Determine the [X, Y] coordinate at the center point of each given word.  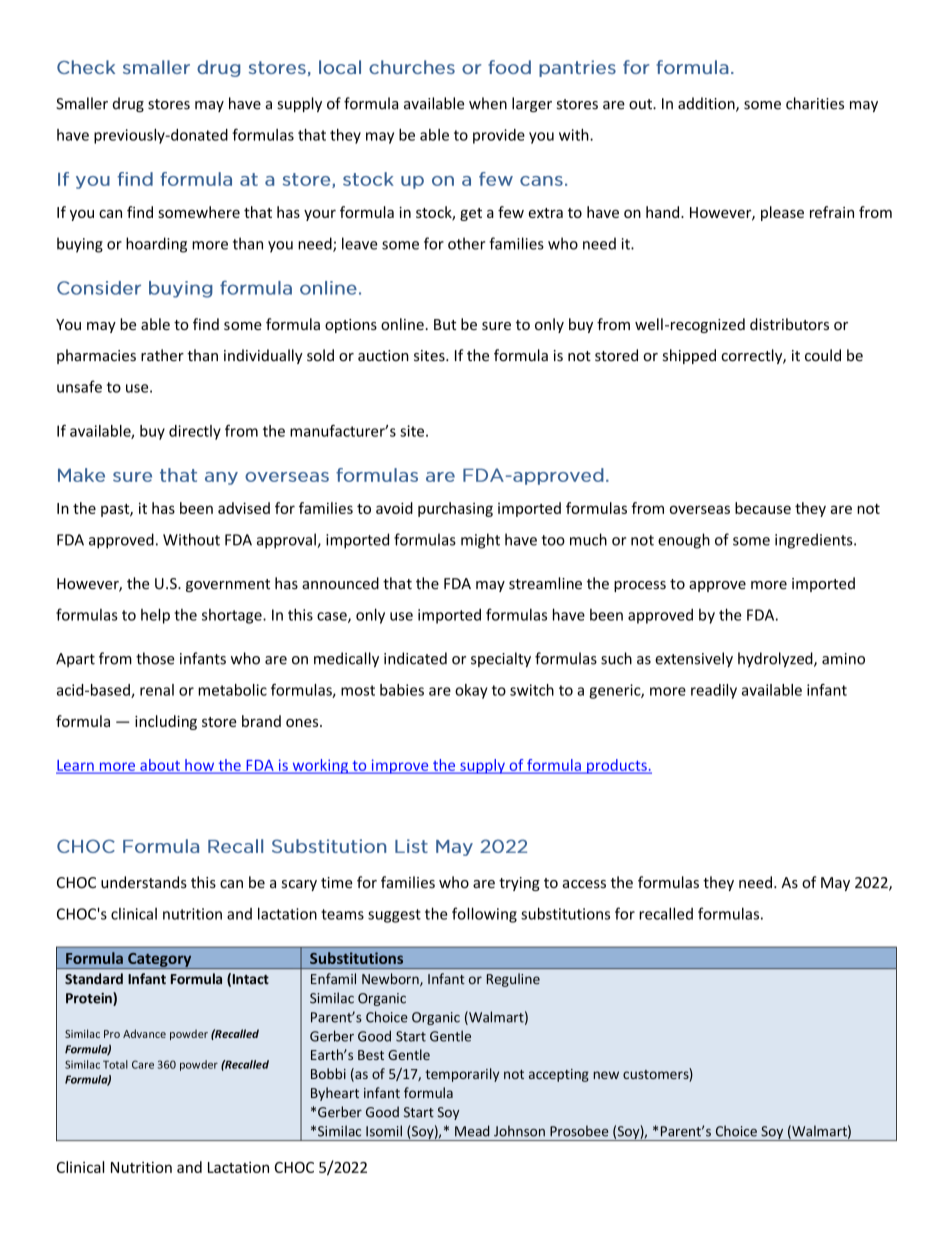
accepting [559, 1075]
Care [143, 1064]
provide [499, 136]
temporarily [462, 1075]
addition [707, 104]
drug [128, 104]
